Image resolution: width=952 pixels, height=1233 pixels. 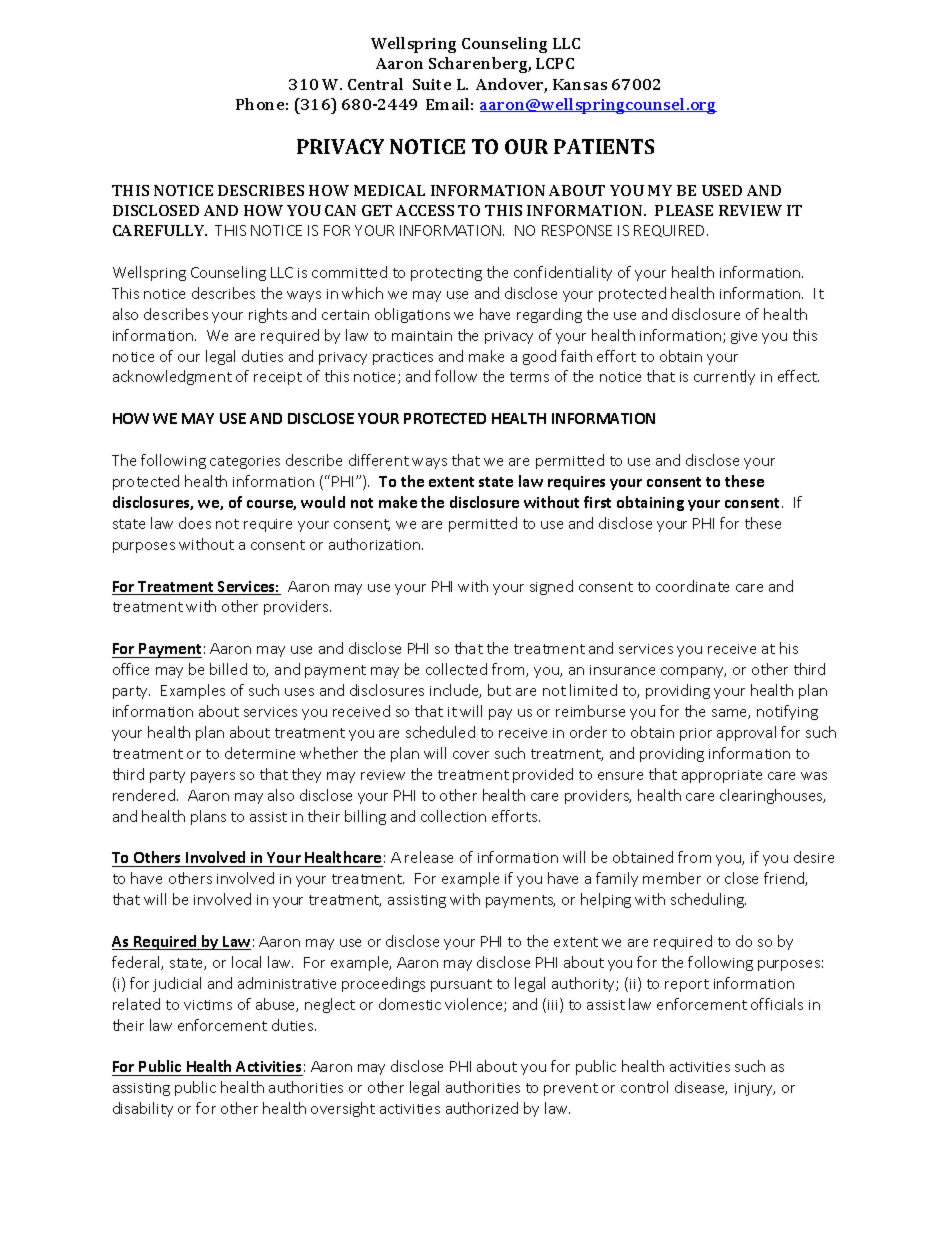 What do you see at coordinates (228, 669) in the screenshot?
I see `billed` at bounding box center [228, 669].
